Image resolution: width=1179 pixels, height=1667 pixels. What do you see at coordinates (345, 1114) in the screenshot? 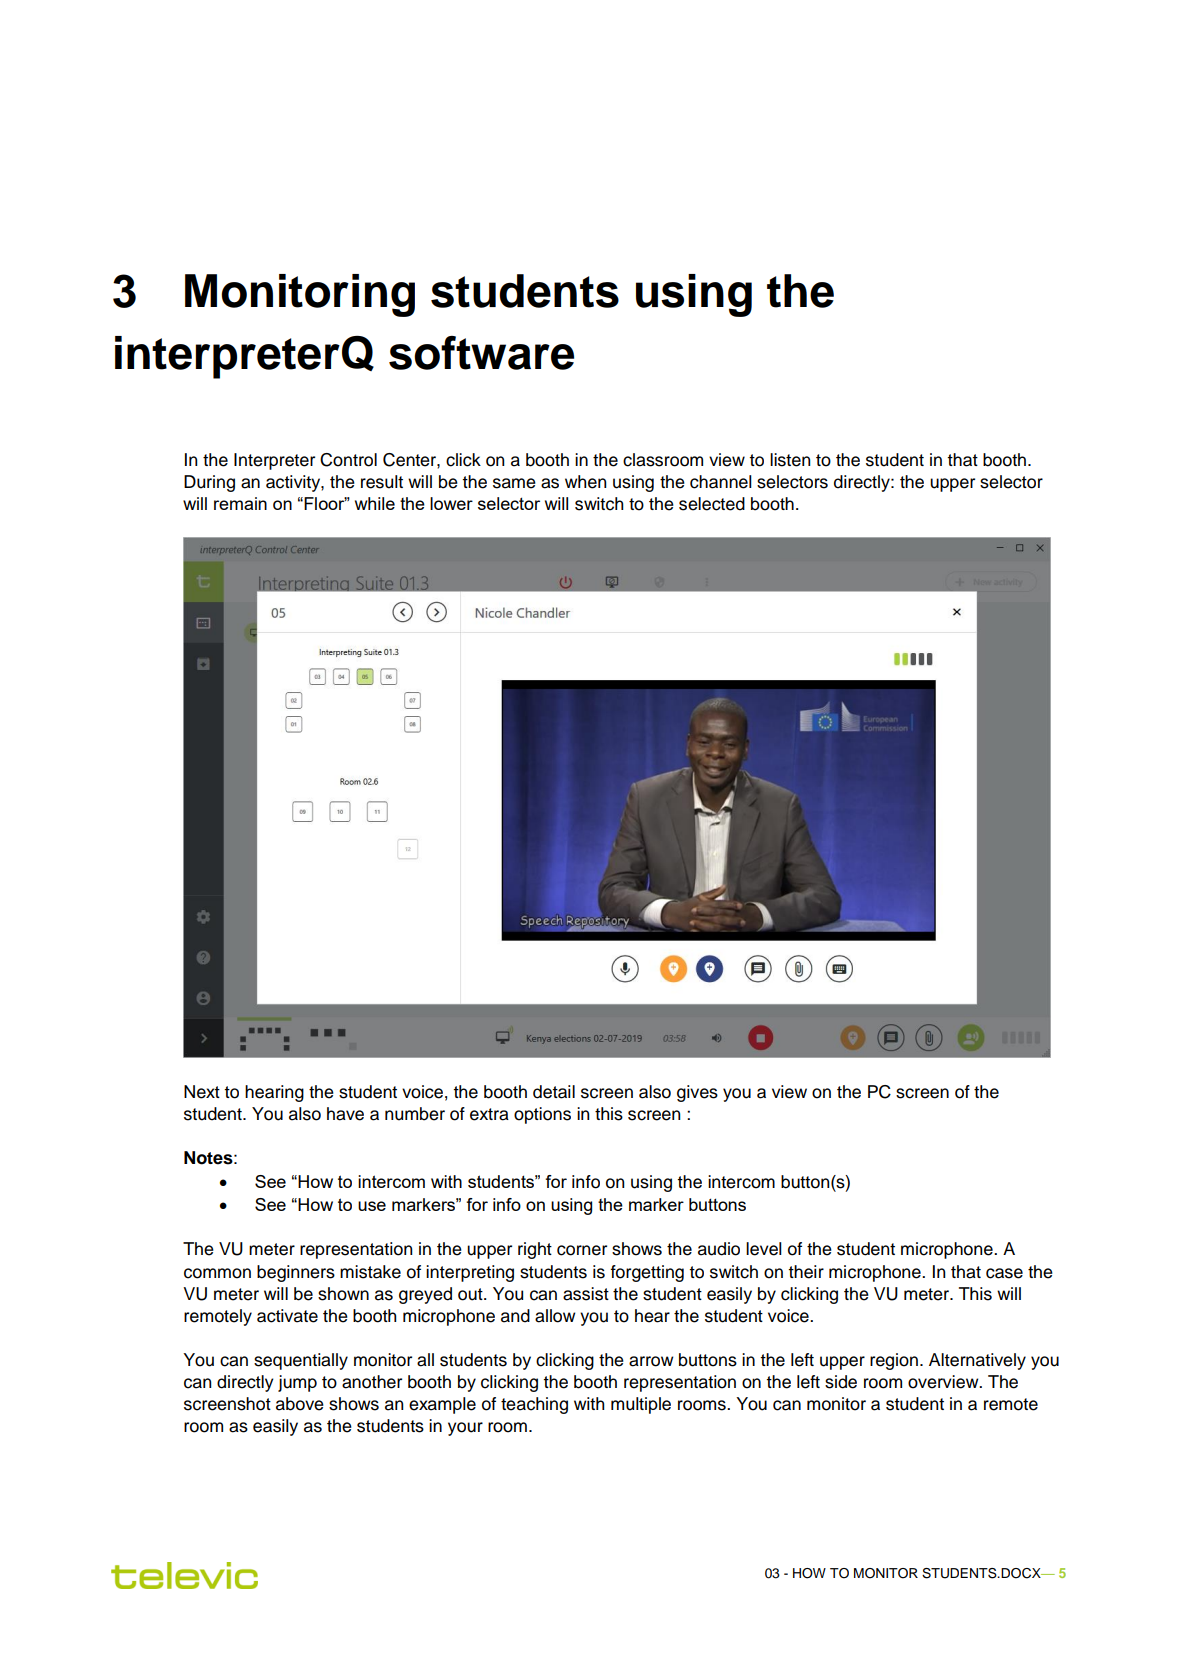
I see `have` at bounding box center [345, 1114].
